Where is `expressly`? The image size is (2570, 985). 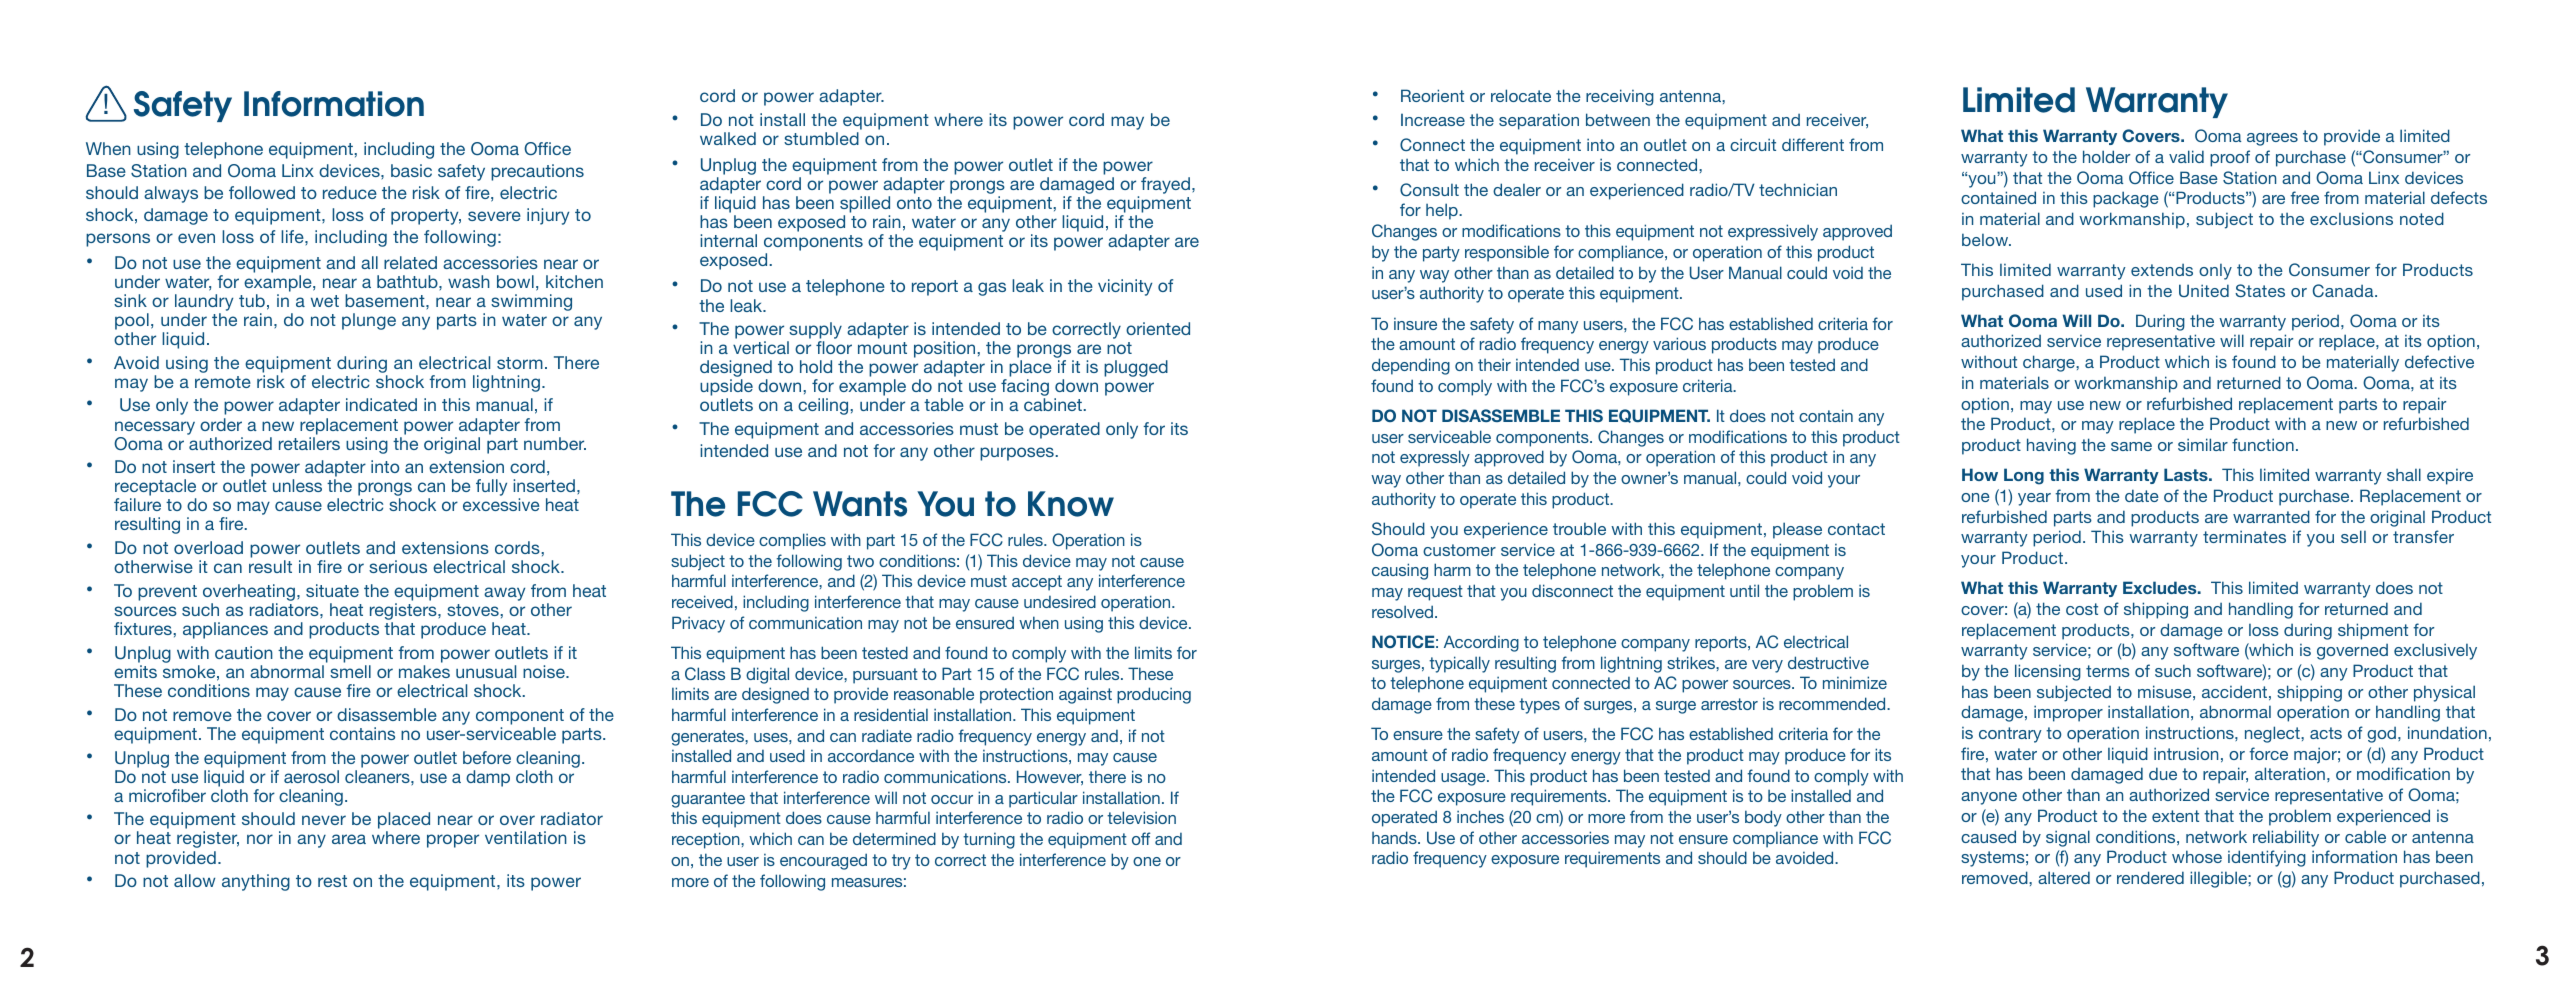
expressly is located at coordinates (1435, 458).
